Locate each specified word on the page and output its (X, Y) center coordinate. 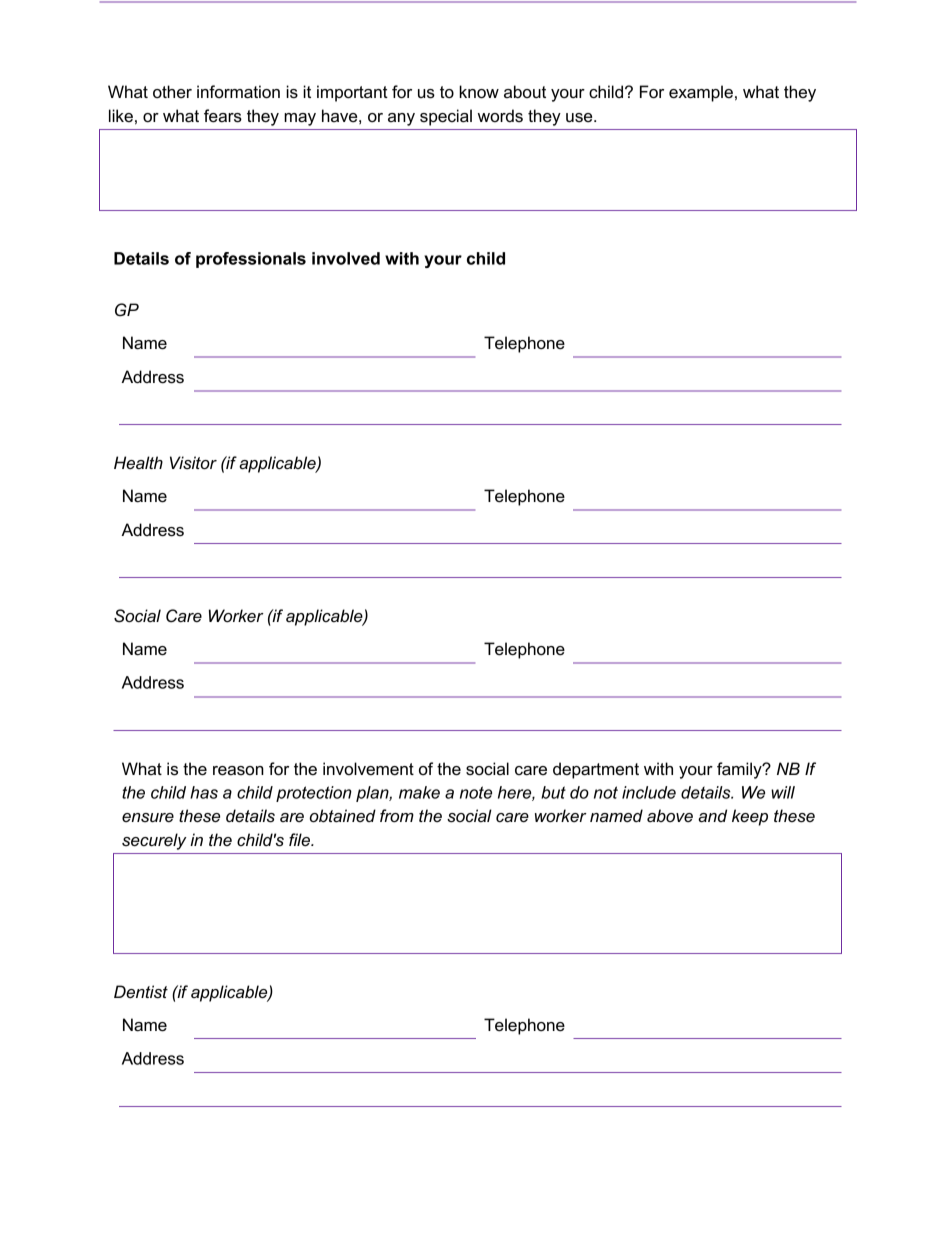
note (476, 792)
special (446, 117)
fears (223, 116)
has (204, 792)
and (712, 816)
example (701, 93)
